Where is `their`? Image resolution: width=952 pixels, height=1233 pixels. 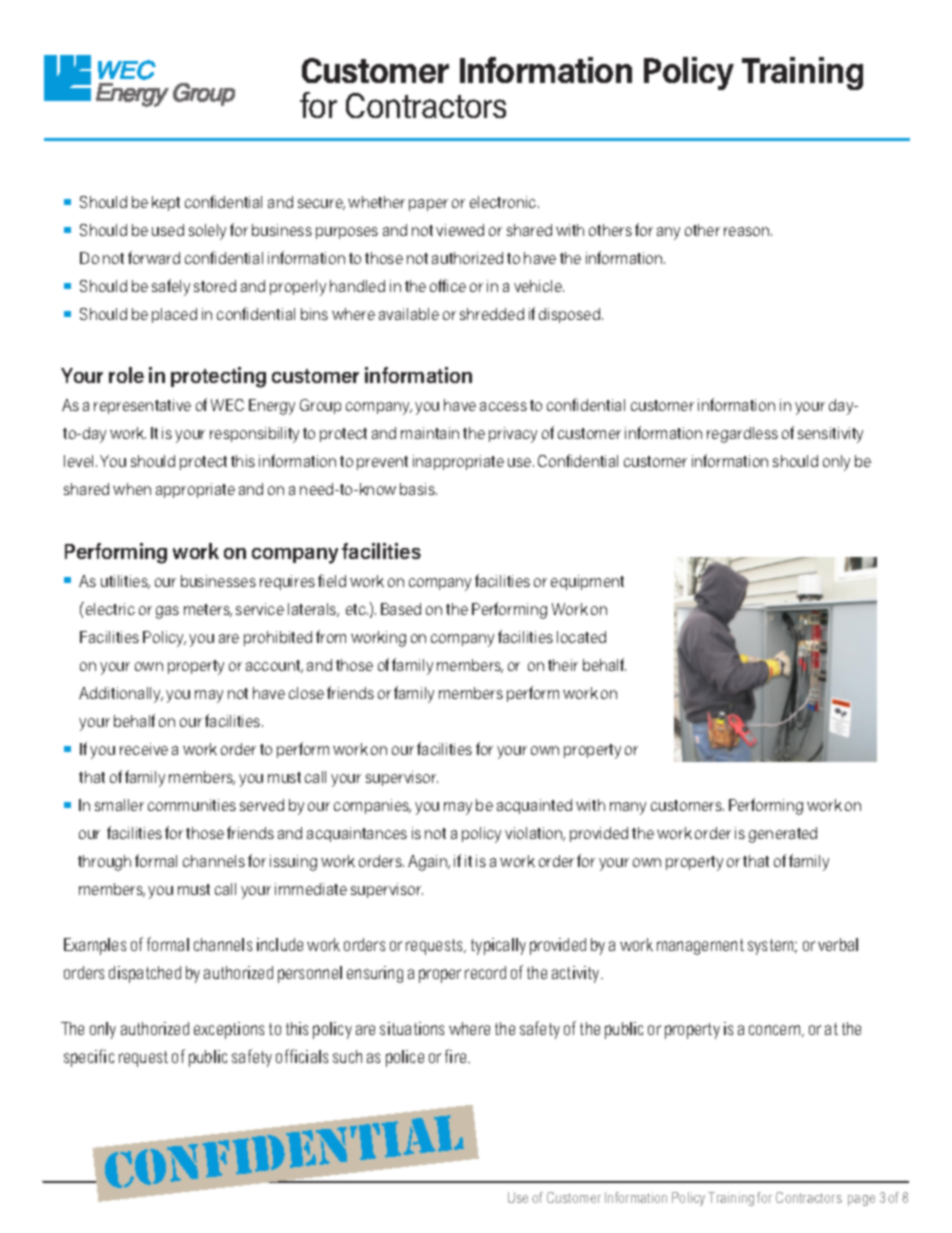
their is located at coordinates (563, 665).
